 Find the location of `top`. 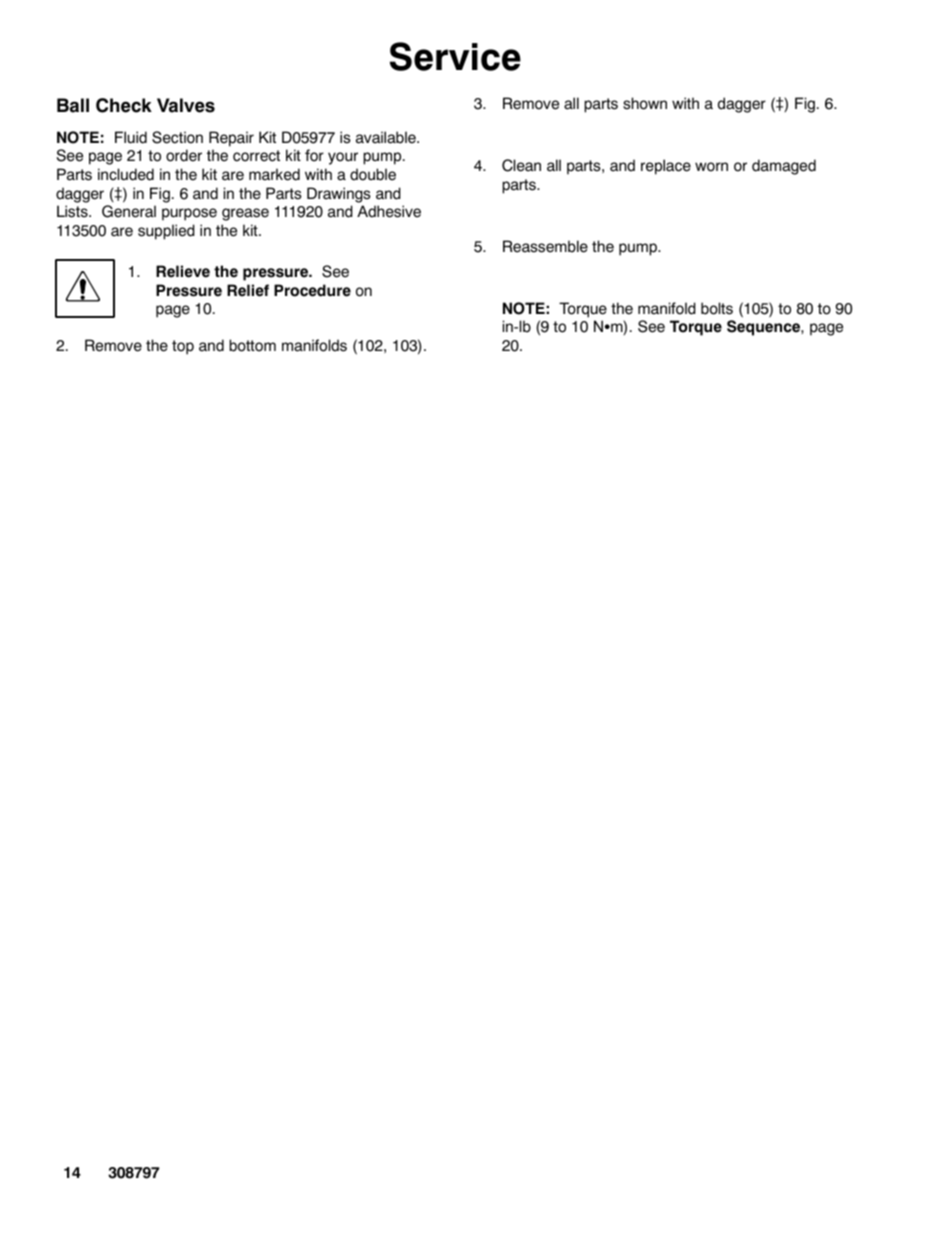

top is located at coordinates (183, 347).
